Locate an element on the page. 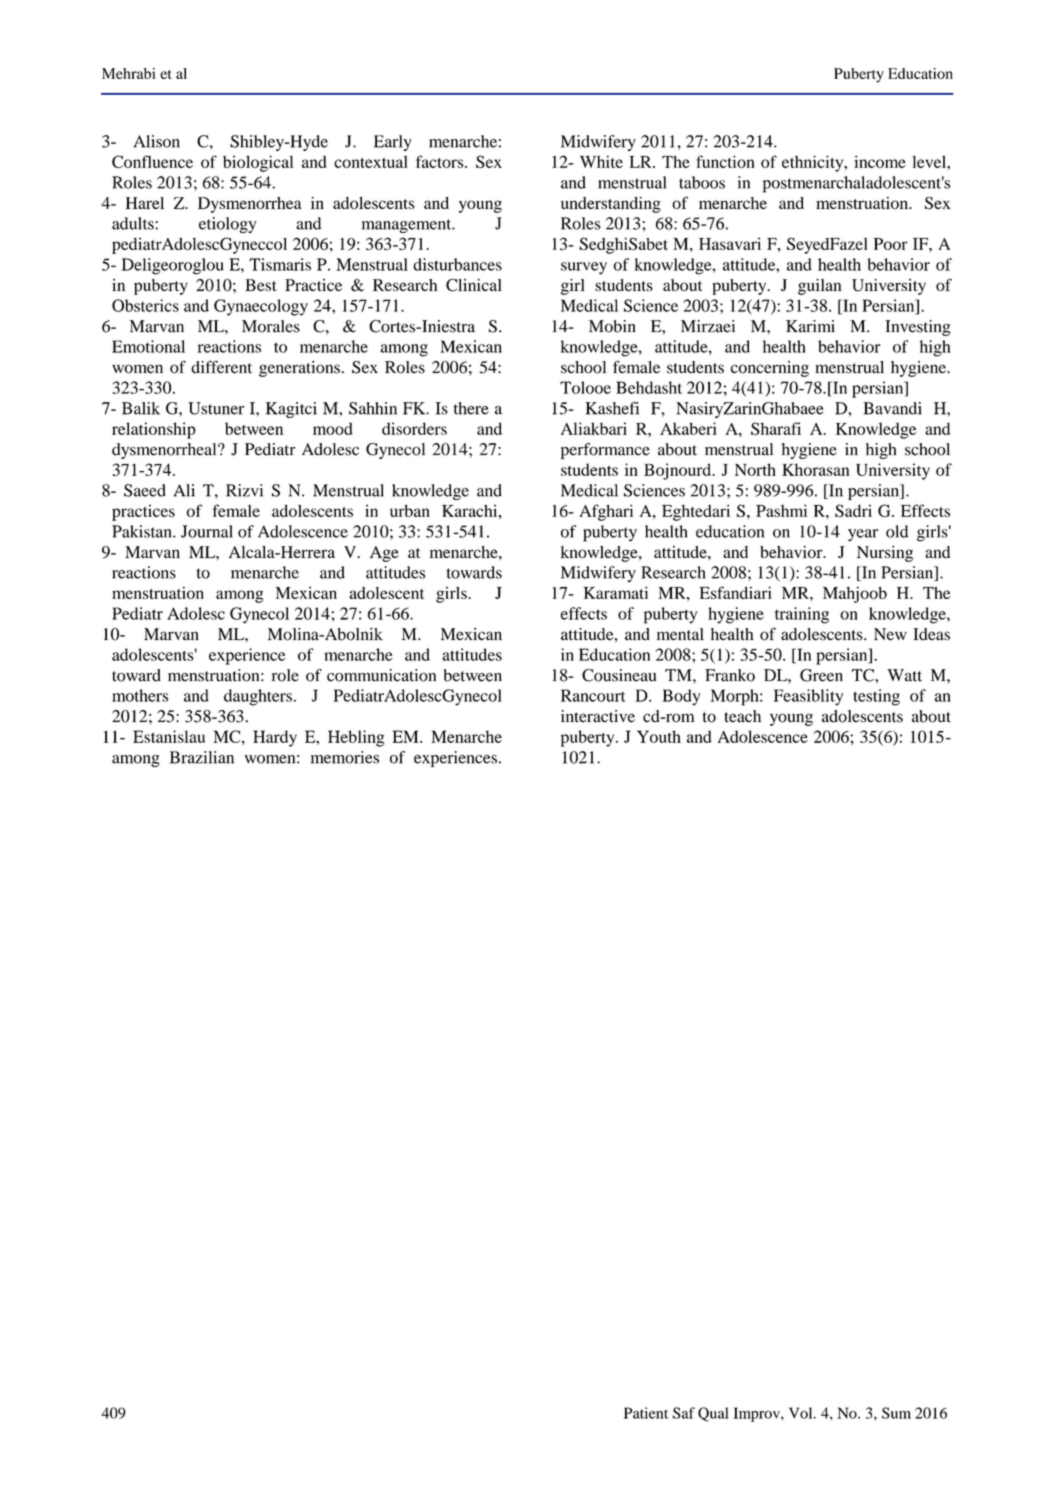 The height and width of the image is (1503, 1063). understanding is located at coordinates (611, 205).
